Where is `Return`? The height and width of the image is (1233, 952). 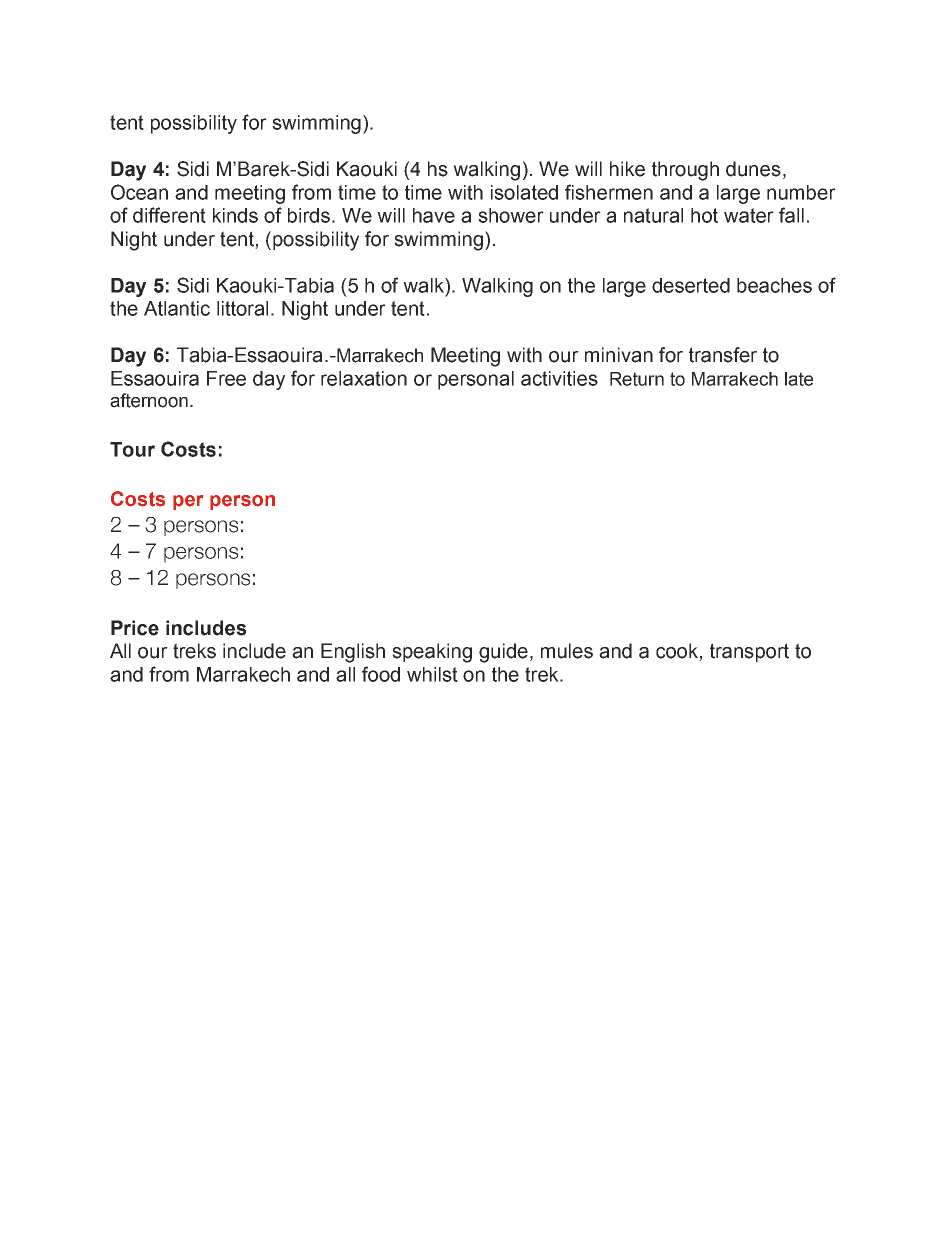
Return is located at coordinates (637, 379).
